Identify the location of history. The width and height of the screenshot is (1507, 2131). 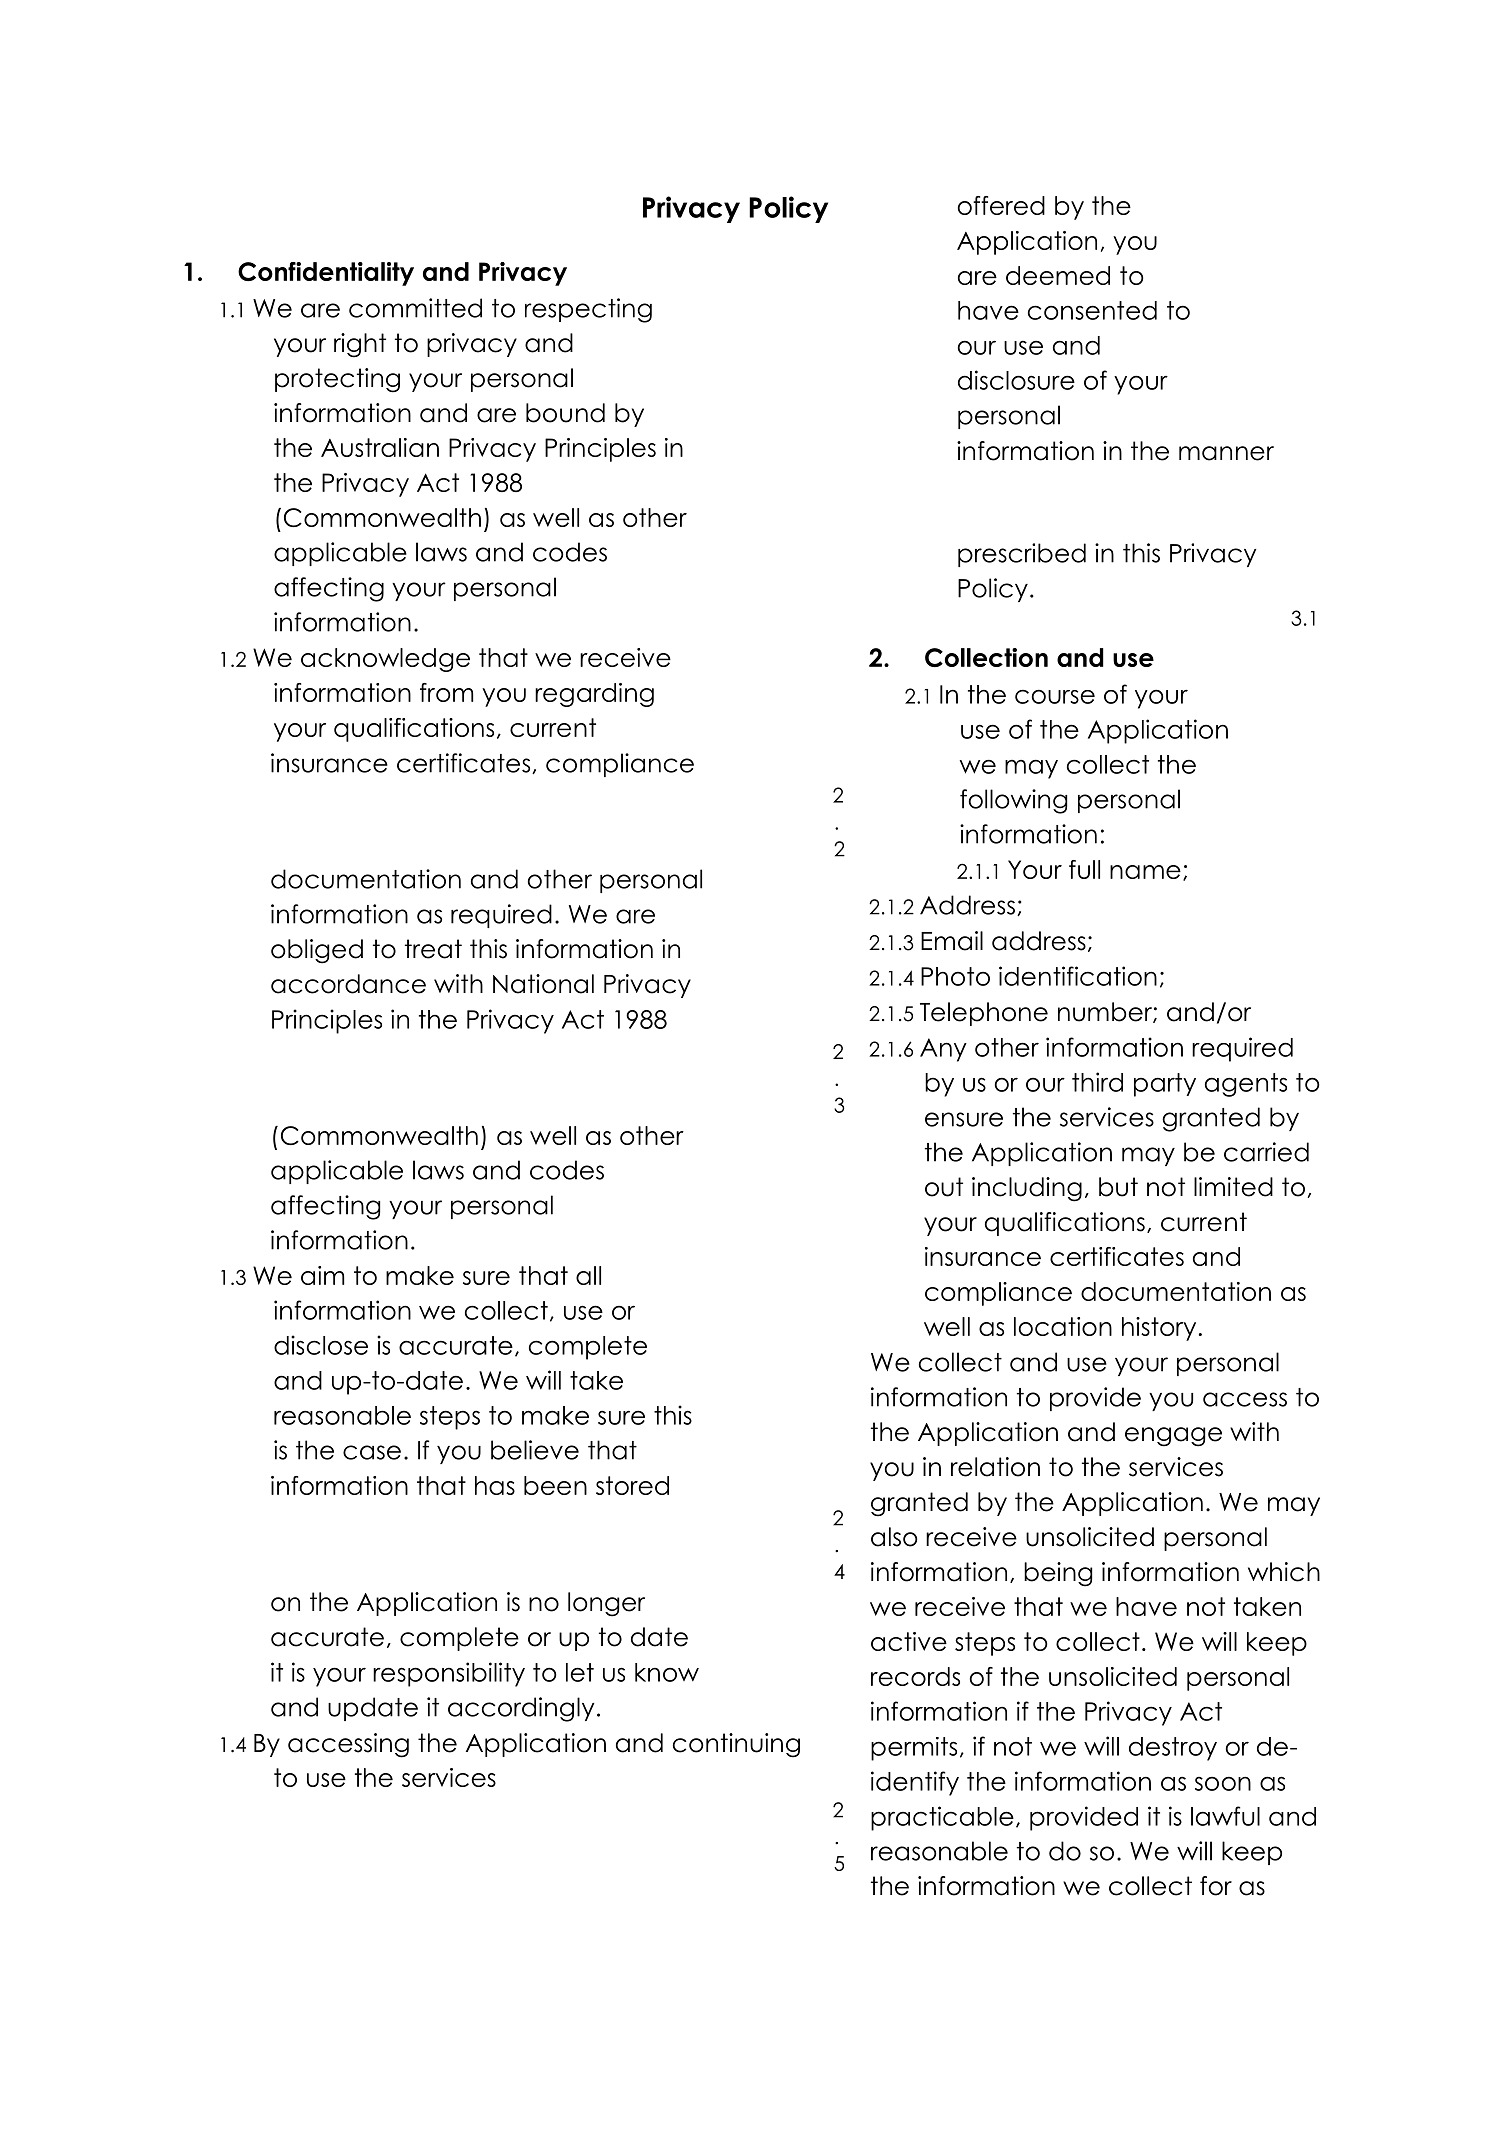
(1159, 1329).
